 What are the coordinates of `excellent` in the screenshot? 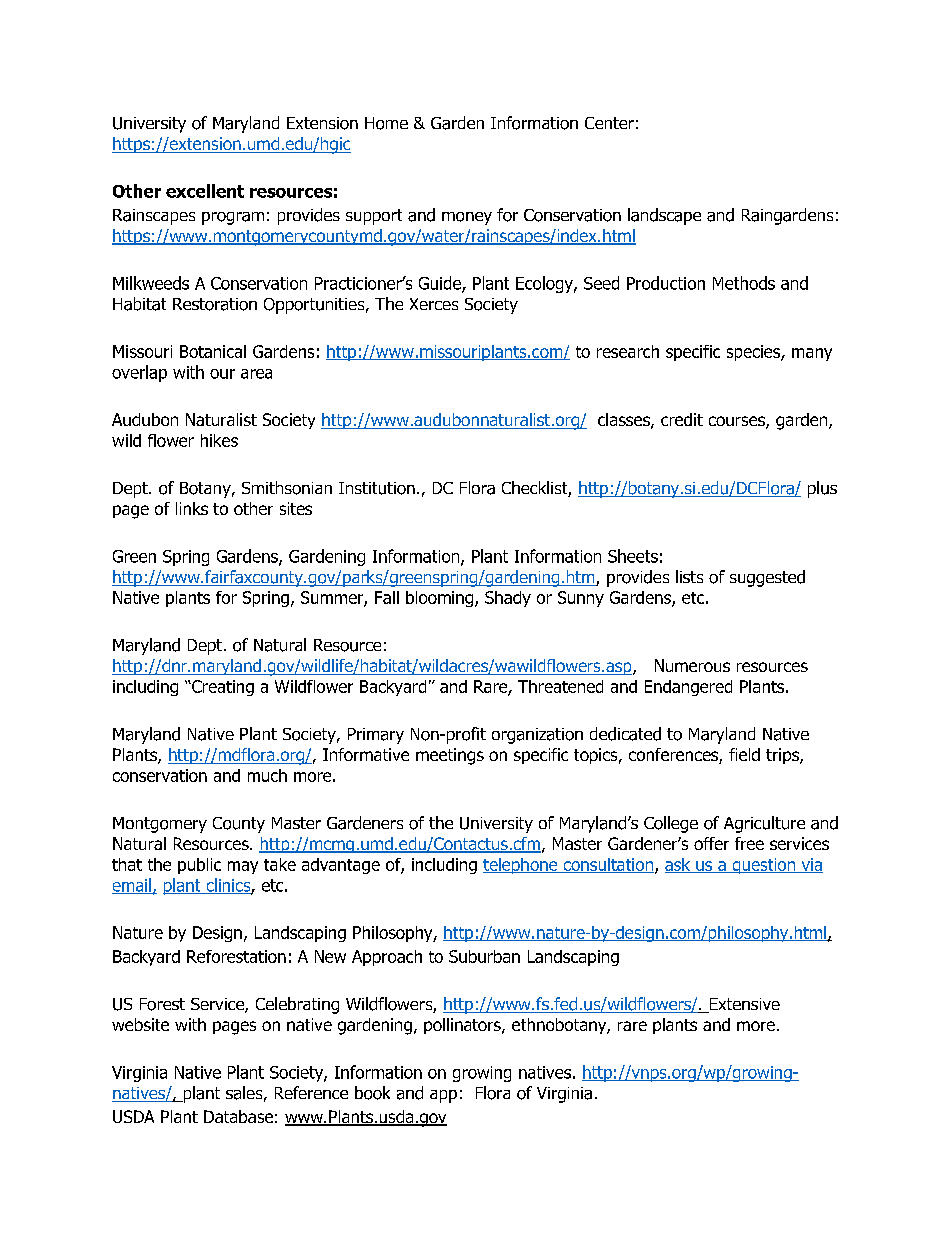 It's located at (205, 191).
